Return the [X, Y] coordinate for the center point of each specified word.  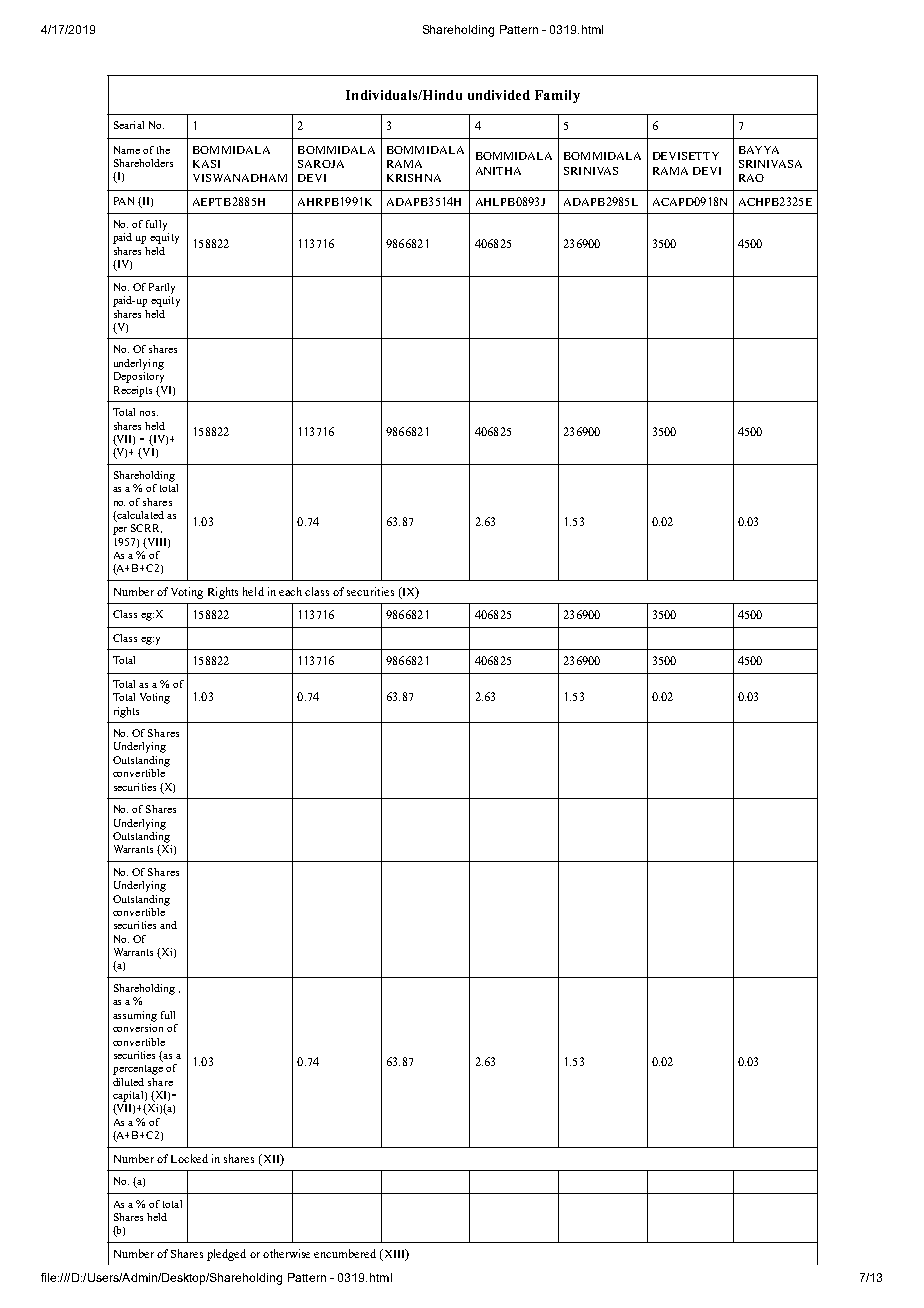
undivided [499, 95]
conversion [138, 1026]
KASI [206, 164]
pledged [226, 1255]
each [290, 591]
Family [557, 96]
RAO [751, 178]
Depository [139, 377]
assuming [135, 1016]
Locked [189, 1158]
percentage [138, 1070]
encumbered [345, 1253]
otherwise [286, 1253]
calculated [139, 516]
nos [149, 413]
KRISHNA [414, 178]
